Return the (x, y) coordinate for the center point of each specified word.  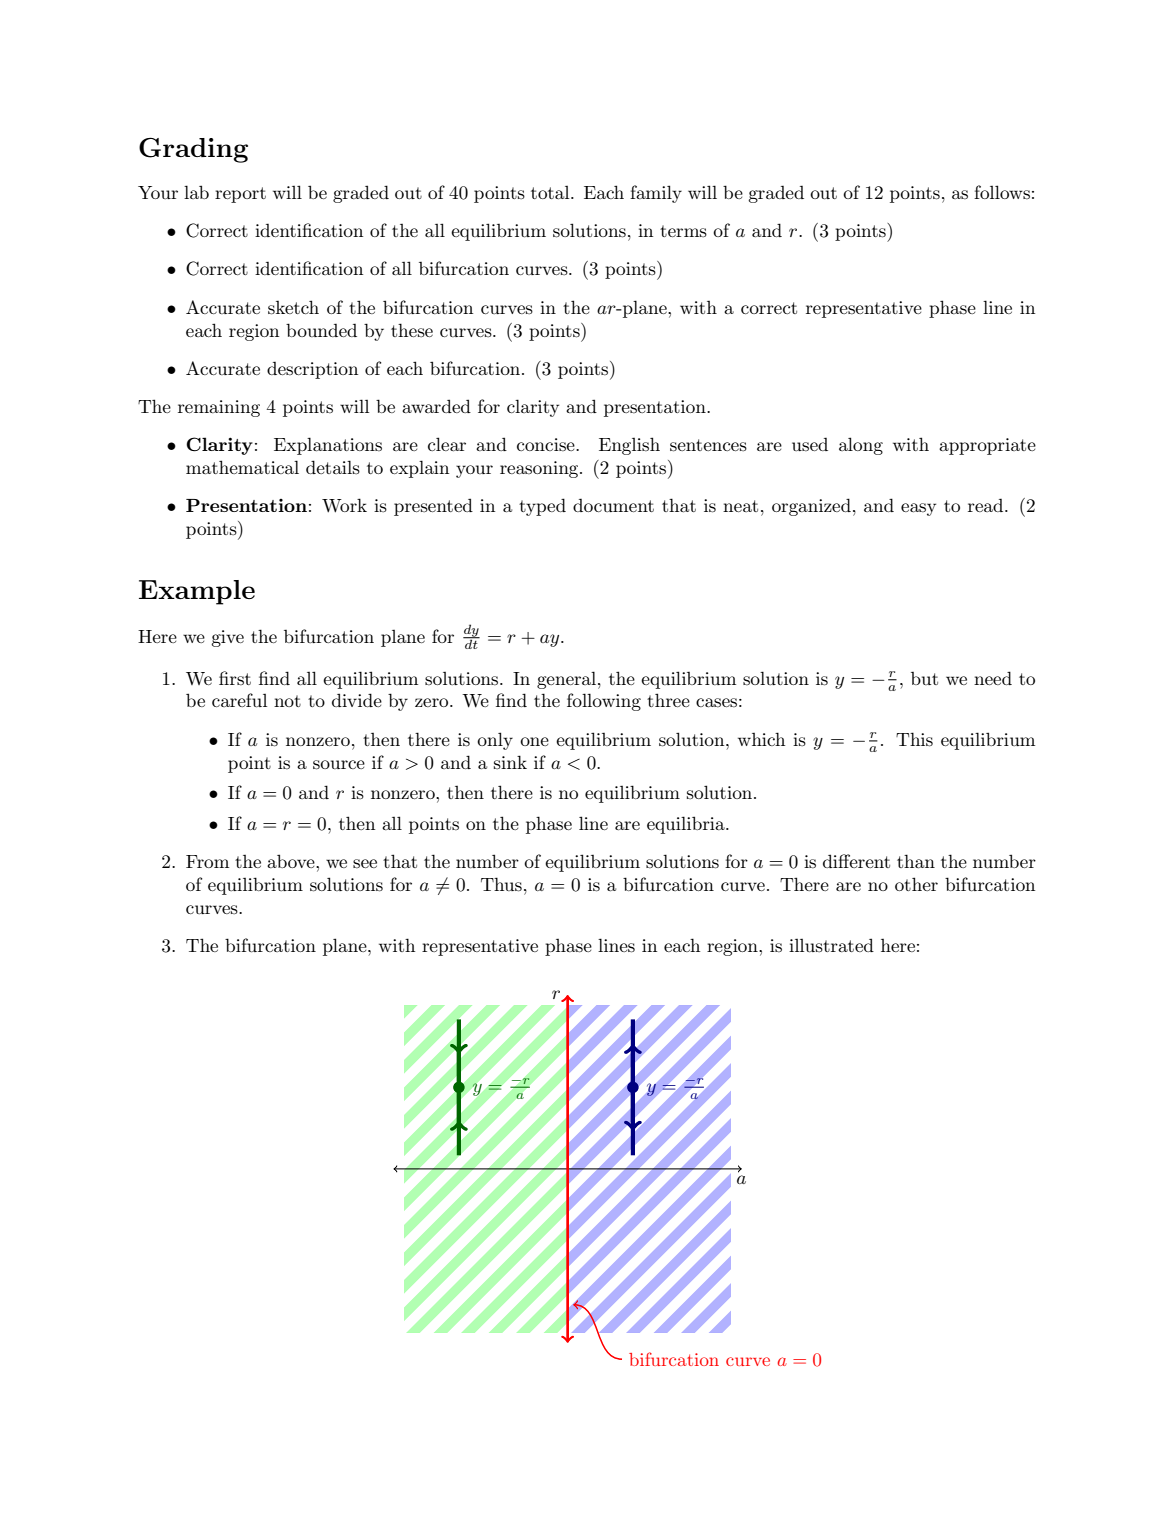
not (287, 701)
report (240, 195)
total (551, 192)
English (629, 446)
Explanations (328, 446)
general (568, 680)
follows (1002, 192)
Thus (501, 884)
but (924, 678)
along (861, 446)
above (292, 861)
